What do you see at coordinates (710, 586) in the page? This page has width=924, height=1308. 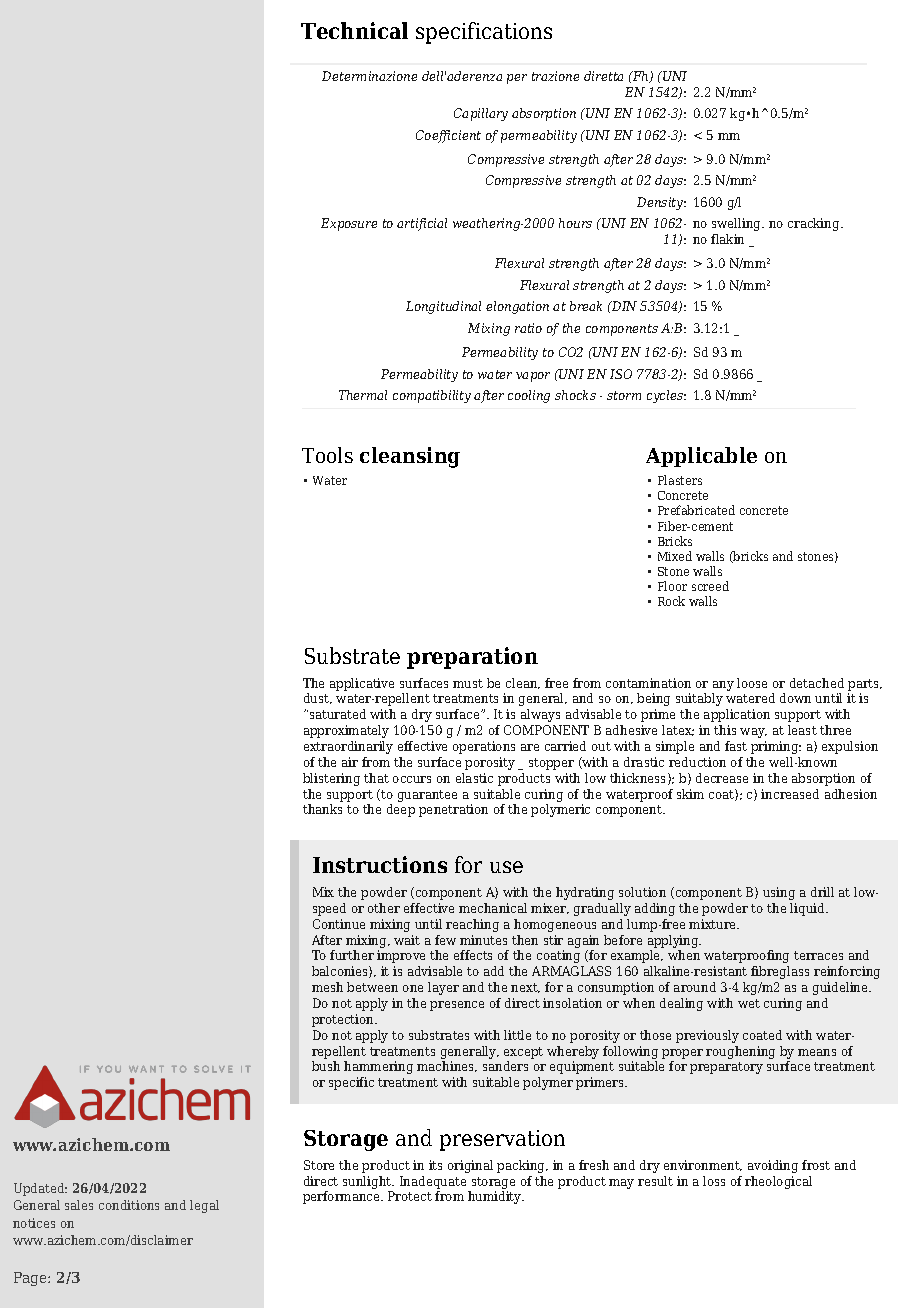 I see `screed` at bounding box center [710, 586].
